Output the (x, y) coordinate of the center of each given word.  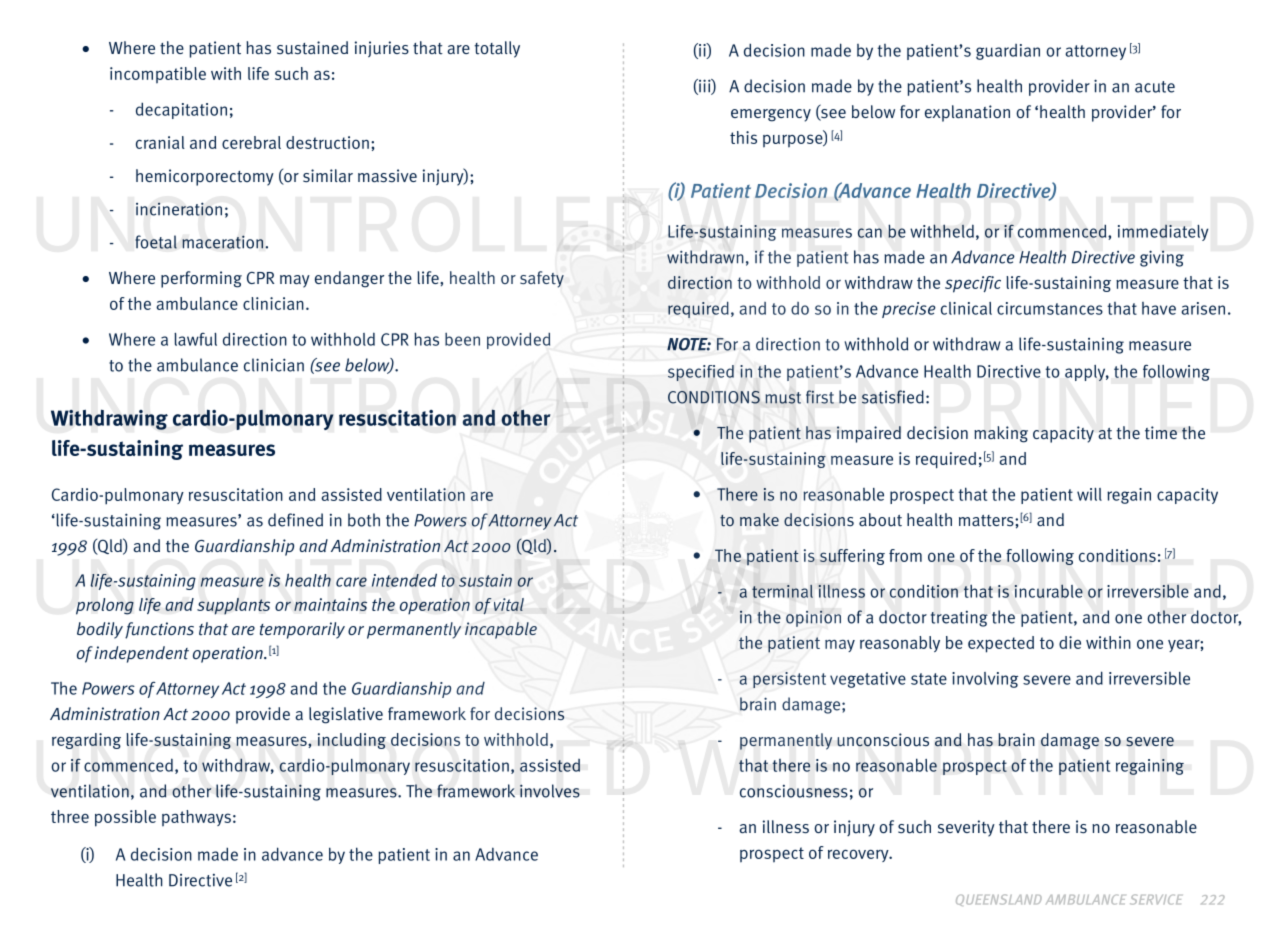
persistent (789, 680)
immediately (1163, 232)
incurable (1049, 591)
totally (497, 49)
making (1001, 434)
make (759, 519)
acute (1155, 87)
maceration (222, 242)
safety (542, 279)
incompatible (158, 75)
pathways (196, 818)
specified (701, 373)
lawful (195, 339)
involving (985, 680)
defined (295, 520)
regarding (86, 741)
